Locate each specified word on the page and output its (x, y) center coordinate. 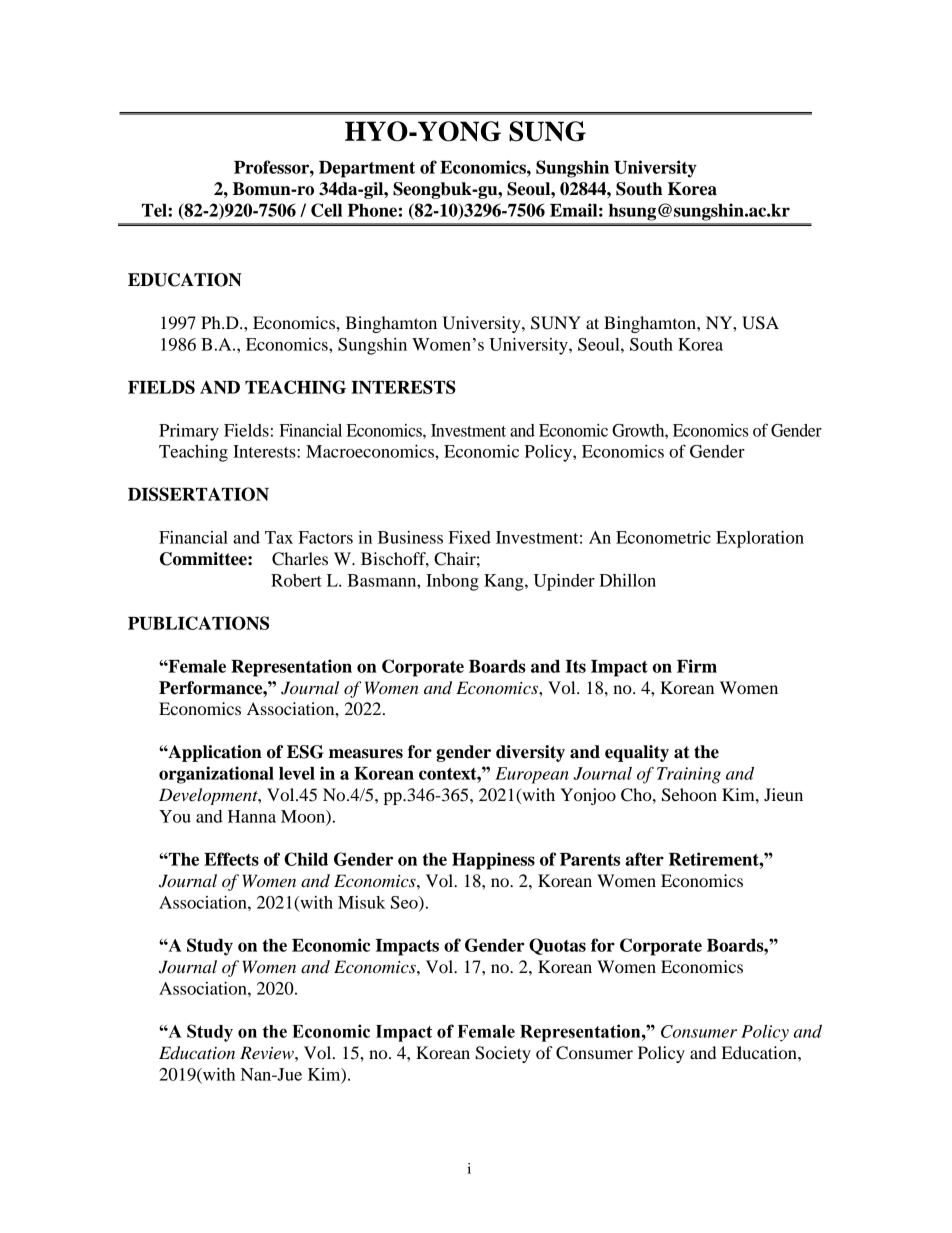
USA (760, 323)
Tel (155, 210)
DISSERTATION (198, 494)
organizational (216, 775)
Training (689, 775)
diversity (530, 753)
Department (367, 169)
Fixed (470, 537)
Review (268, 1052)
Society (503, 1054)
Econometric (663, 537)
